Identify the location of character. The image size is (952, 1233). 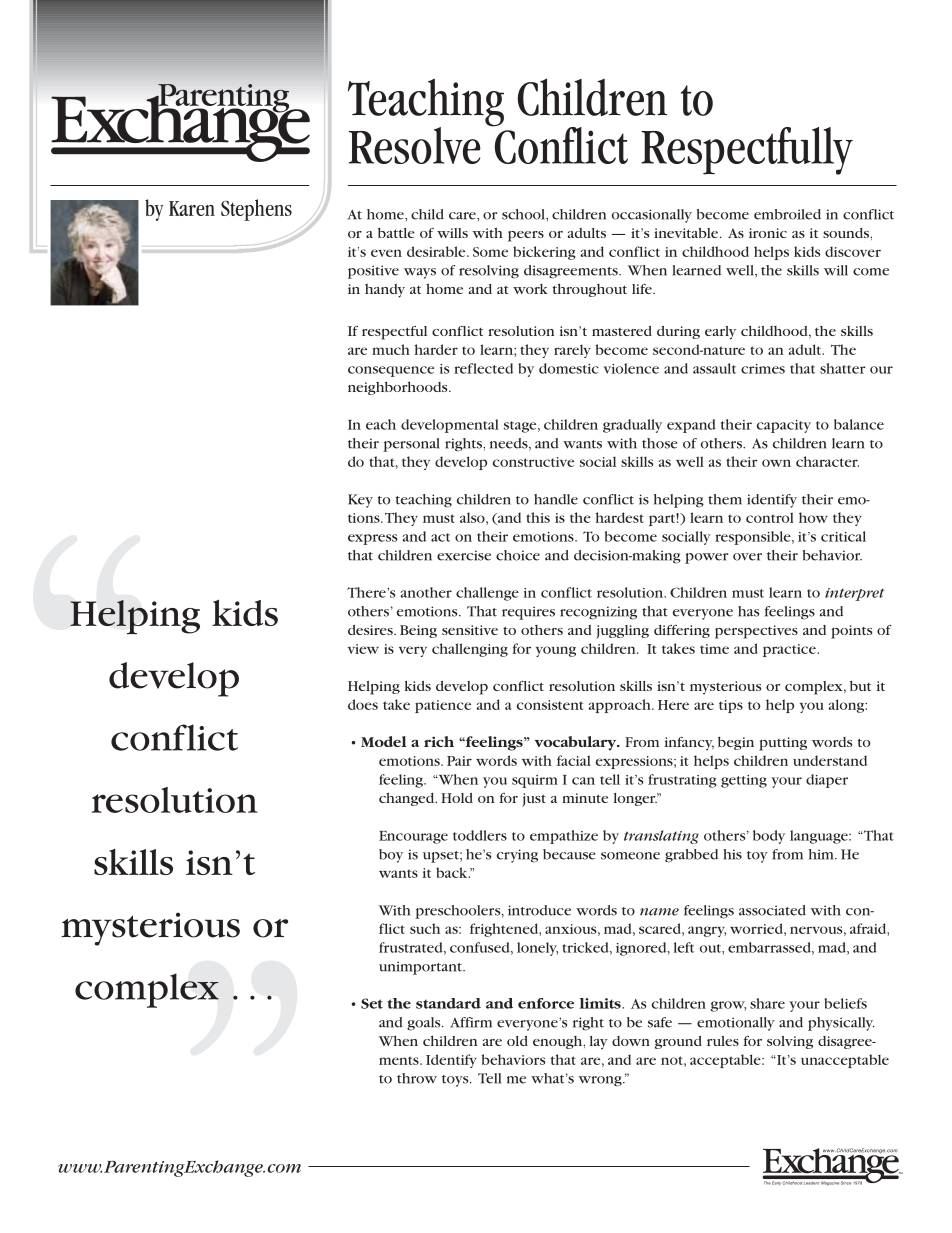
(827, 461).
